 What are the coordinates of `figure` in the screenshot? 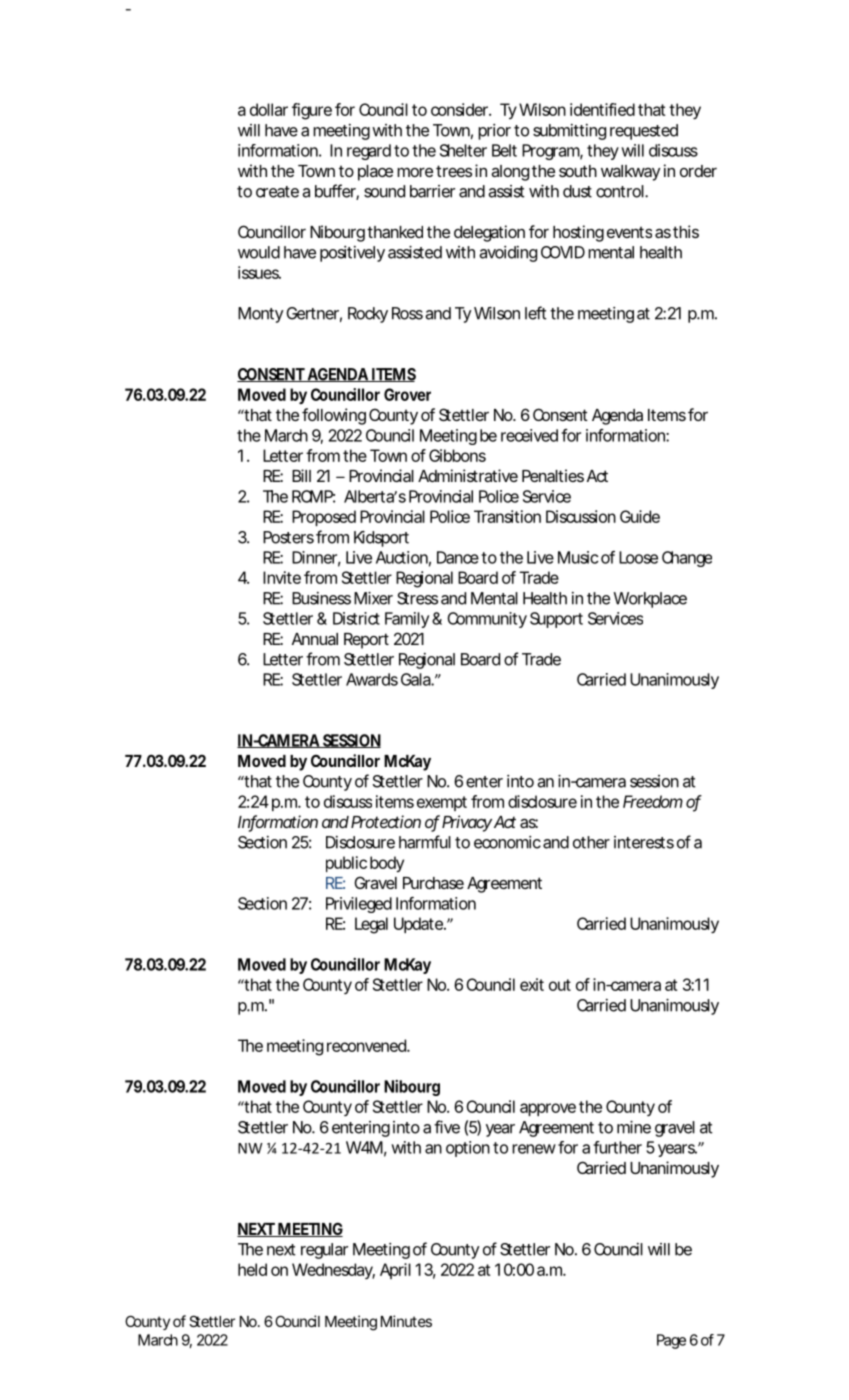 It's located at (312, 111).
